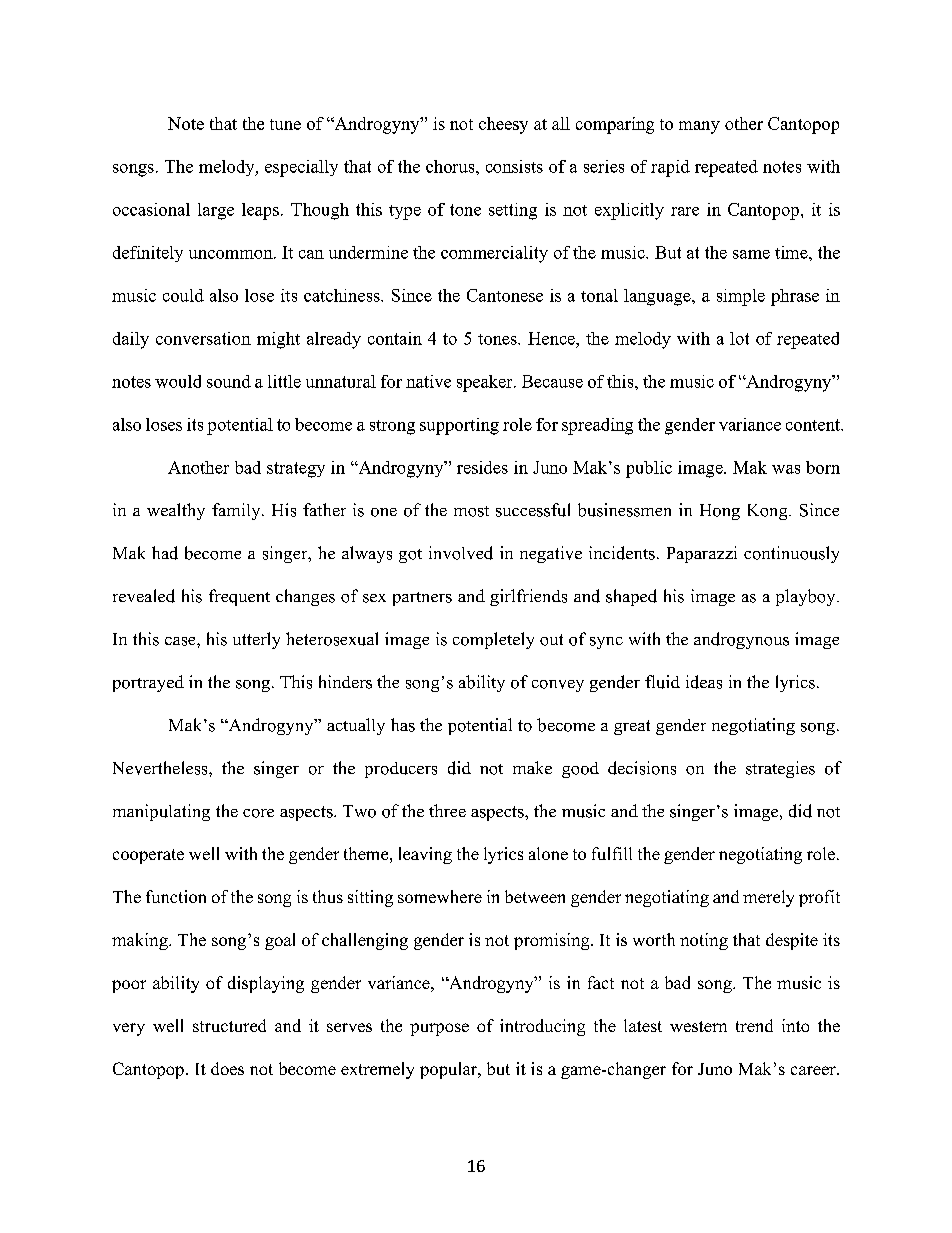 This page has height=1233, width=952. Describe the element at coordinates (699, 127) in the page. I see `many` at that location.
